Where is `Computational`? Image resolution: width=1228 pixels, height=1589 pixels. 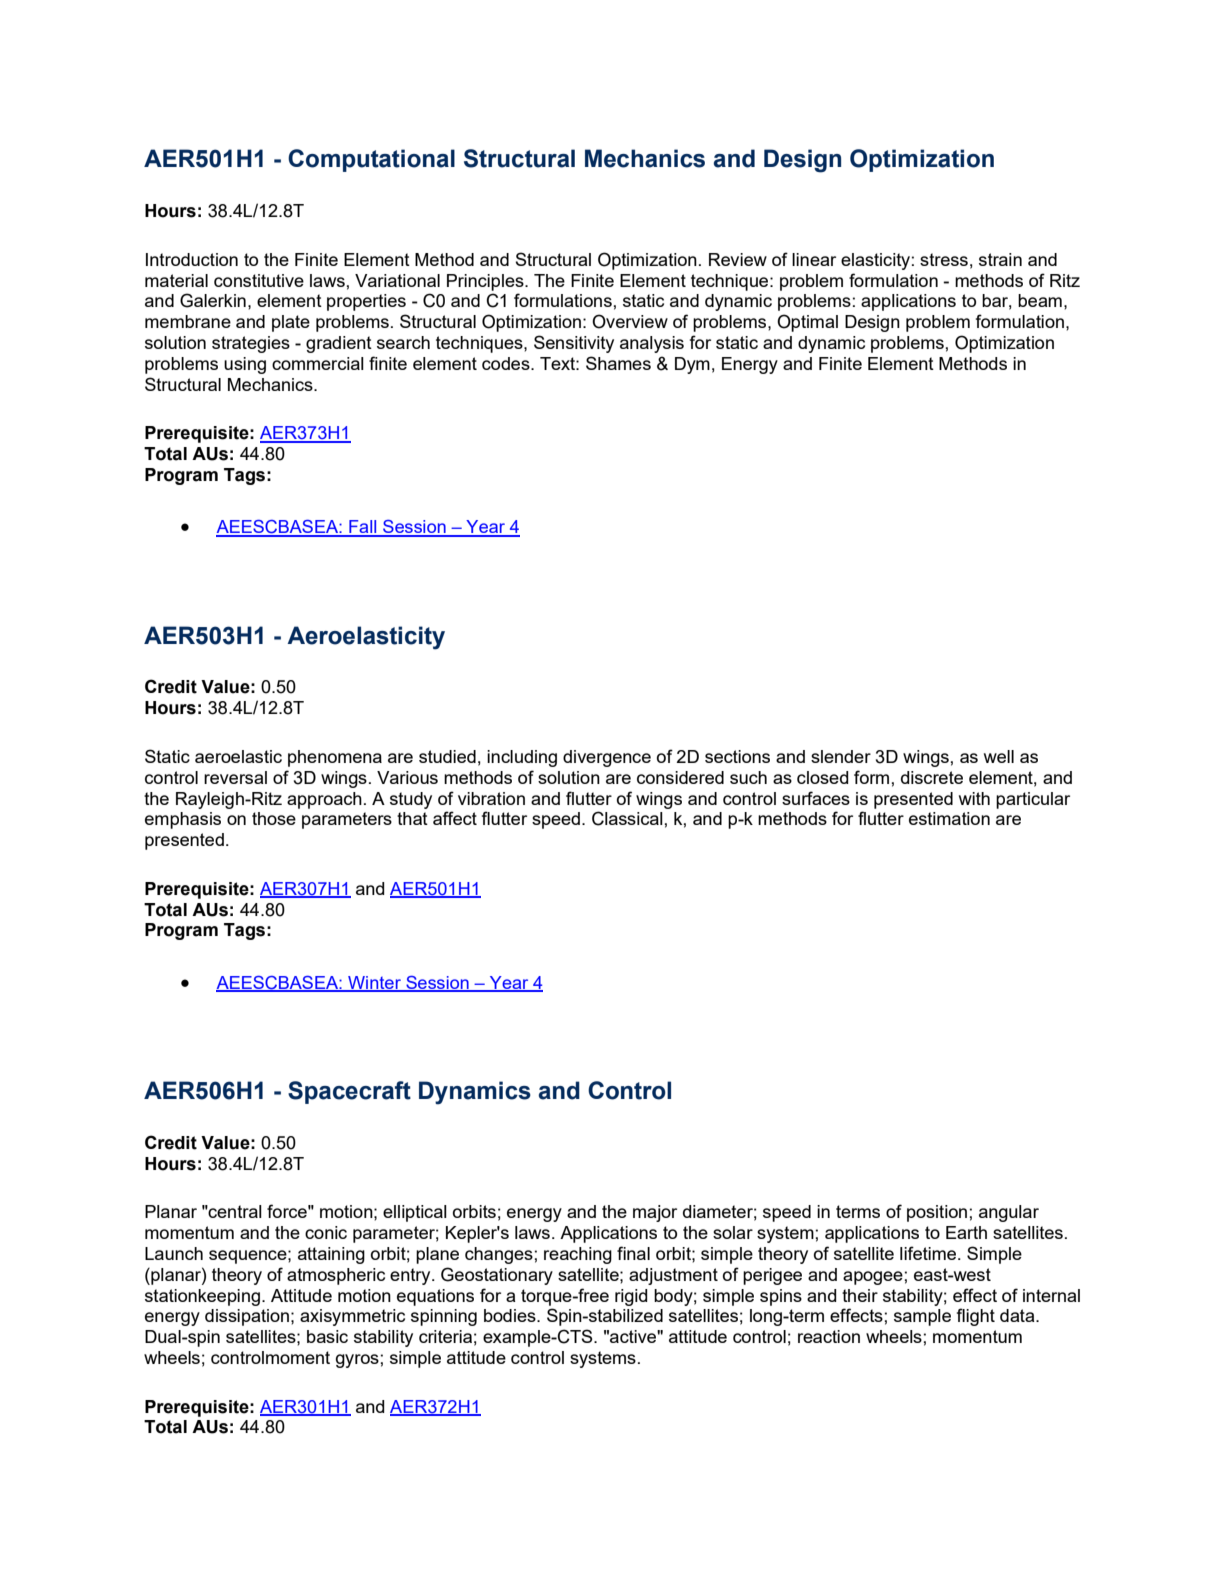 Computational is located at coordinates (371, 160).
